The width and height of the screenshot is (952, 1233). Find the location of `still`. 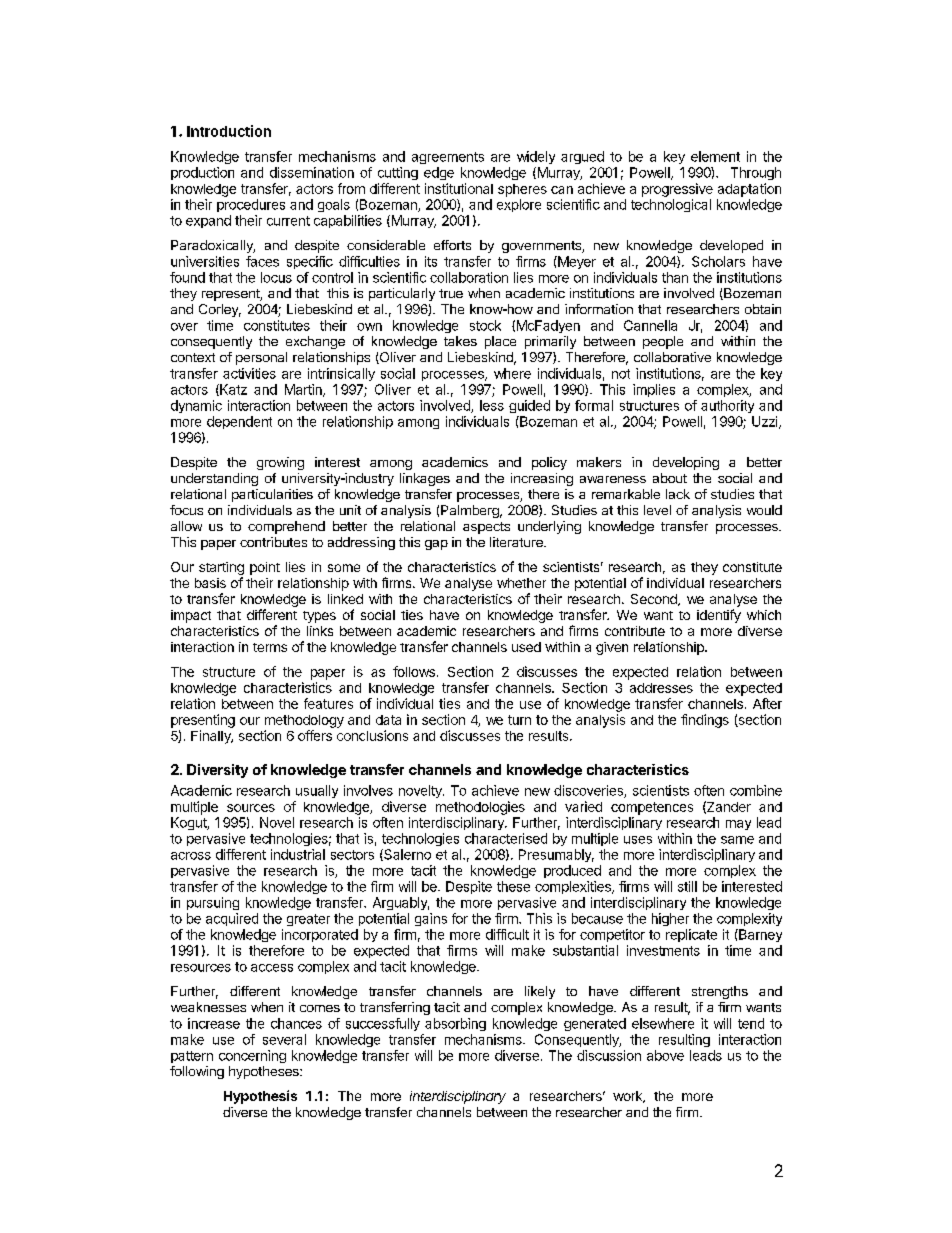

still is located at coordinates (687, 886).
